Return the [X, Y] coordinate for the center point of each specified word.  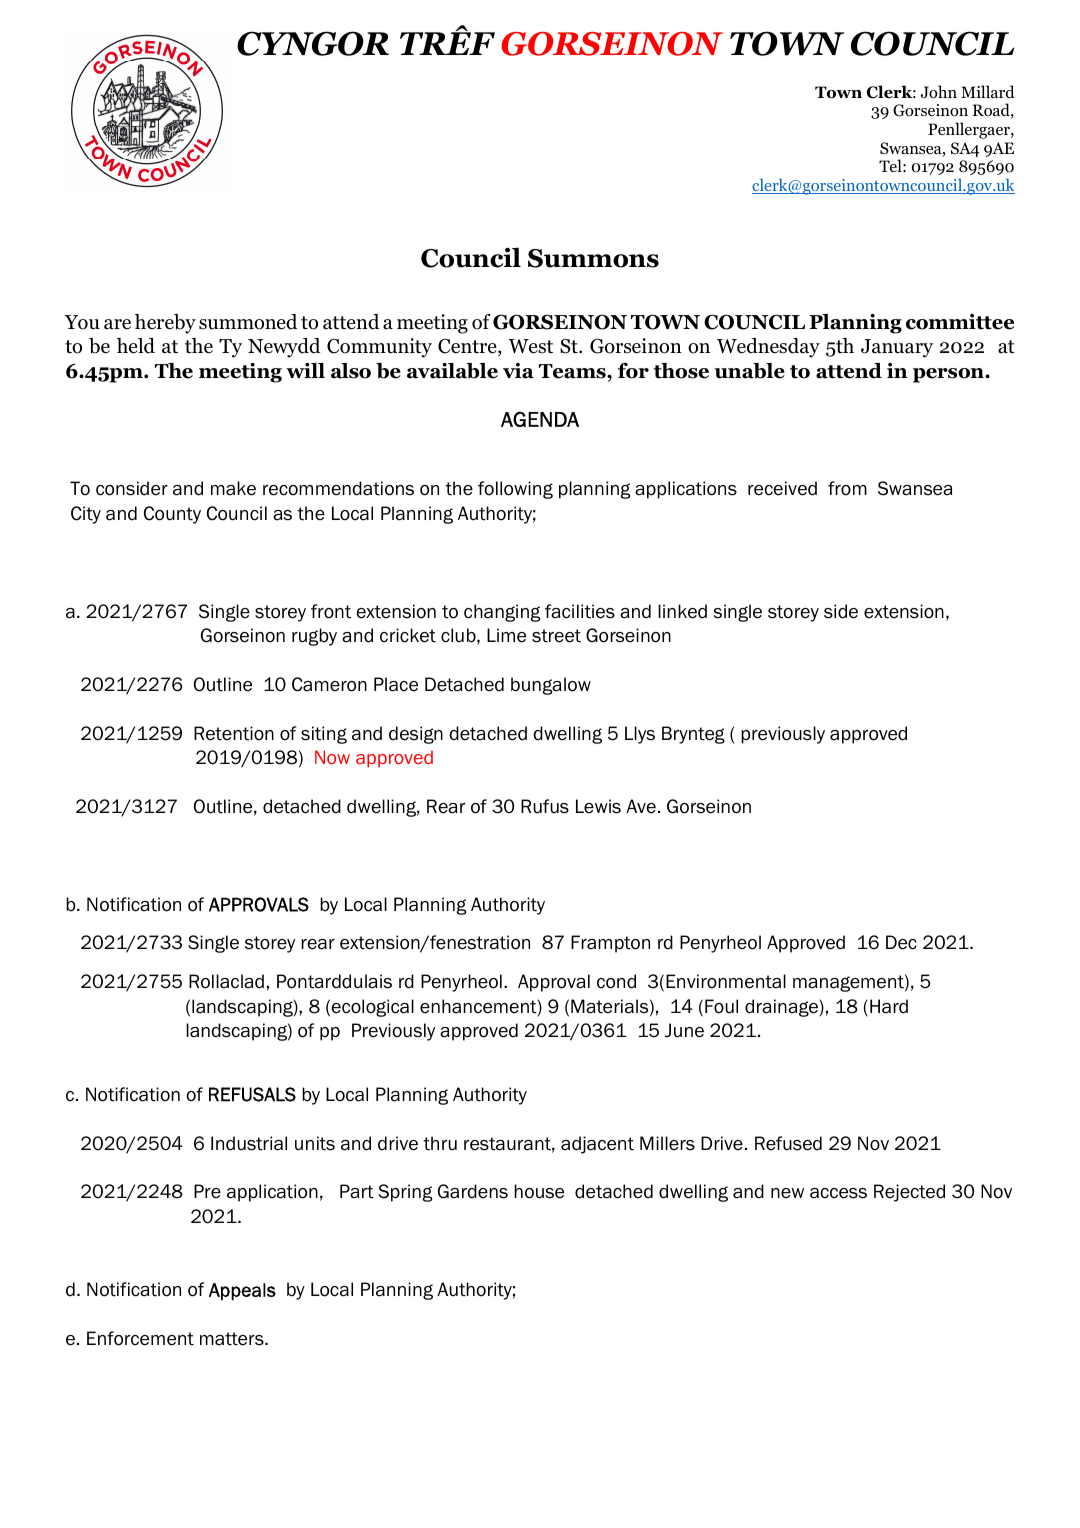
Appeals [242, 1292]
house [539, 1191]
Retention [234, 733]
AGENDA [540, 419]
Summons [593, 258]
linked [682, 611]
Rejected [909, 1193]
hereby [165, 324]
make [233, 488]
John [939, 92]
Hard [889, 1006]
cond [616, 981]
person [949, 375]
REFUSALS [252, 1094]
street [556, 636]
